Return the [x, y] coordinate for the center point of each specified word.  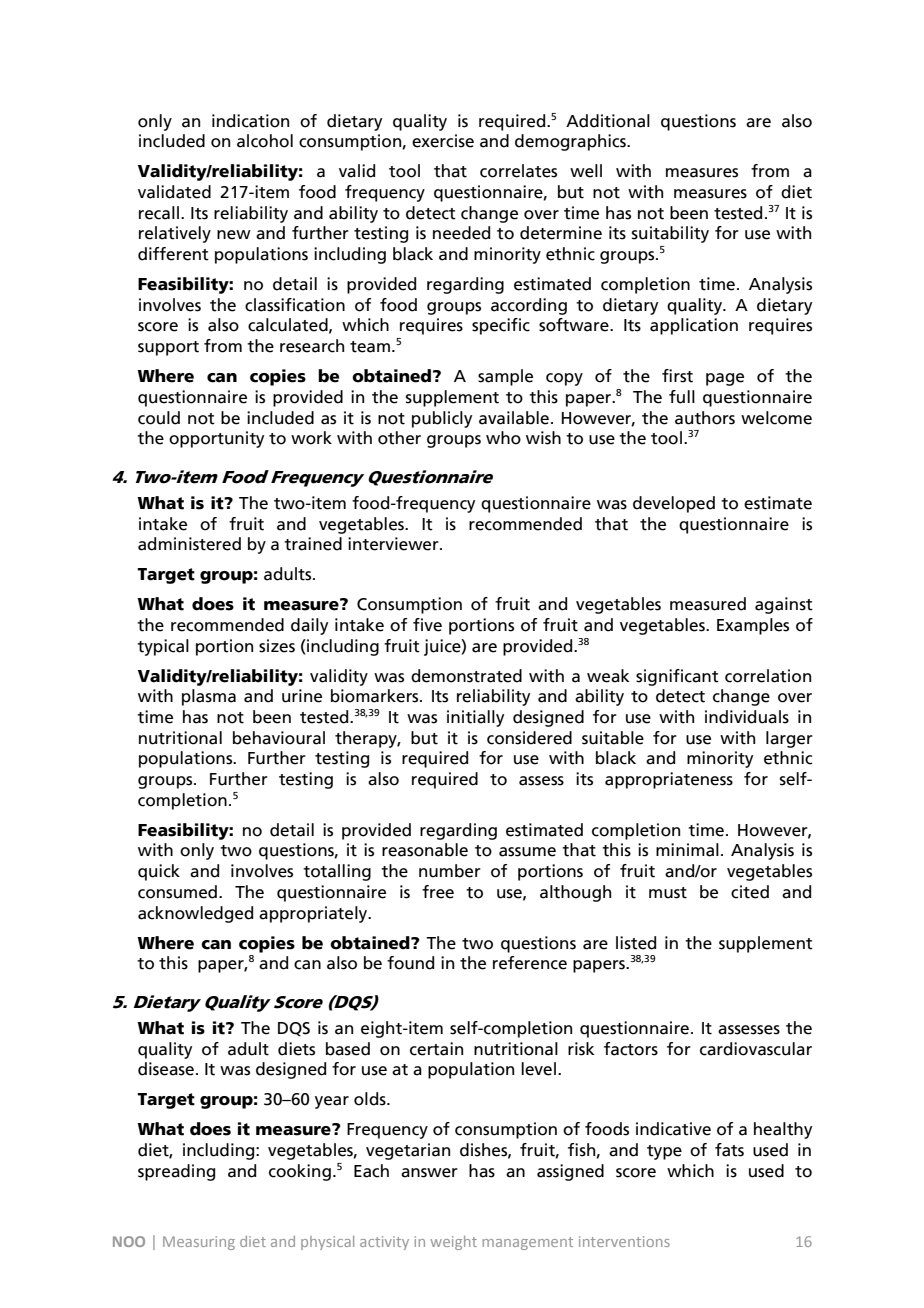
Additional [608, 121]
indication [250, 121]
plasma [209, 697]
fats [729, 1150]
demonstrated [466, 676]
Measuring [199, 1243]
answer [429, 1173]
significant [677, 677]
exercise [443, 141]
